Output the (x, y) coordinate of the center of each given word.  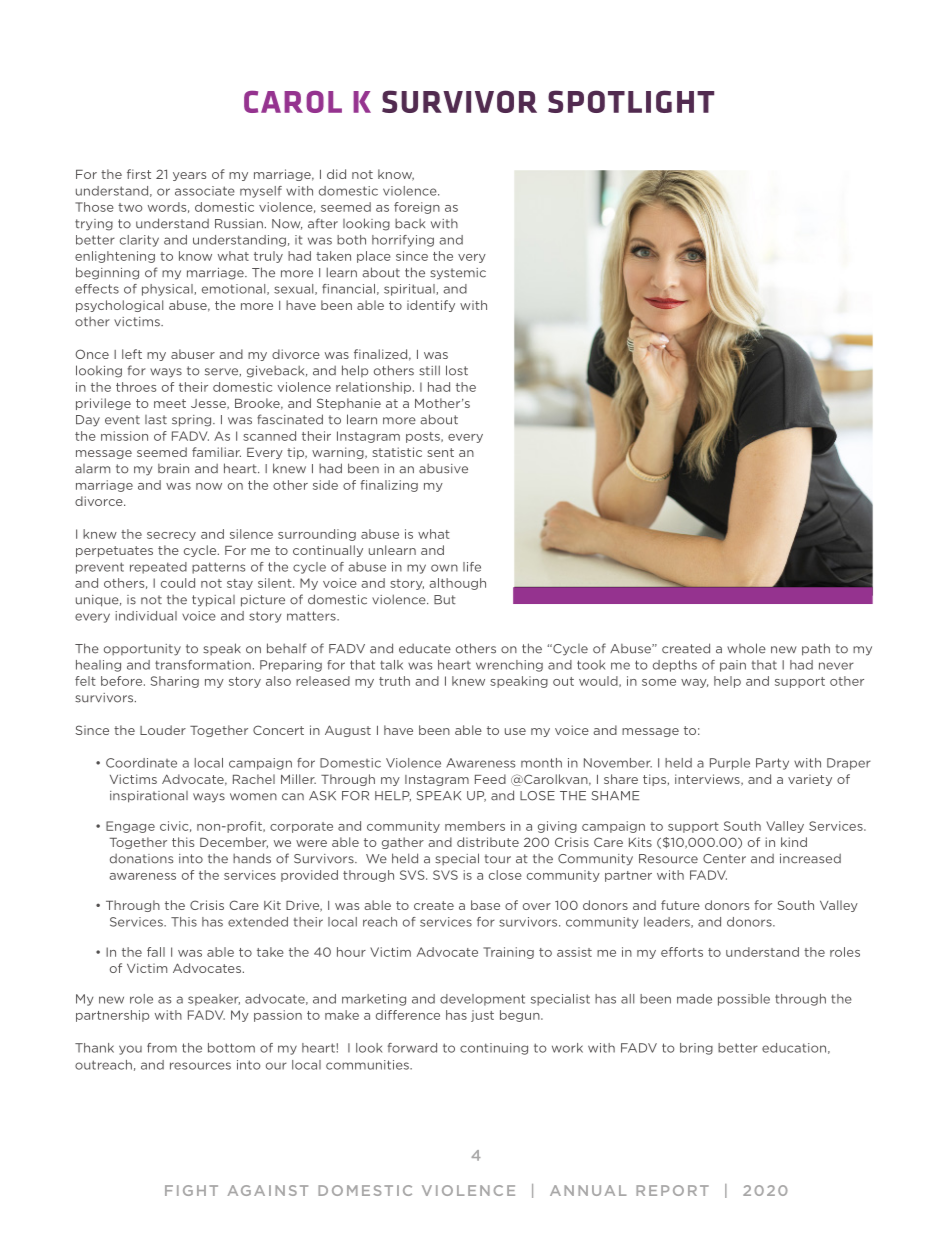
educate (425, 649)
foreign (417, 208)
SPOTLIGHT (631, 101)
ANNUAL (588, 1190)
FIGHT (191, 1190)
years (189, 176)
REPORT (672, 1190)
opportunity (142, 650)
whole (746, 648)
